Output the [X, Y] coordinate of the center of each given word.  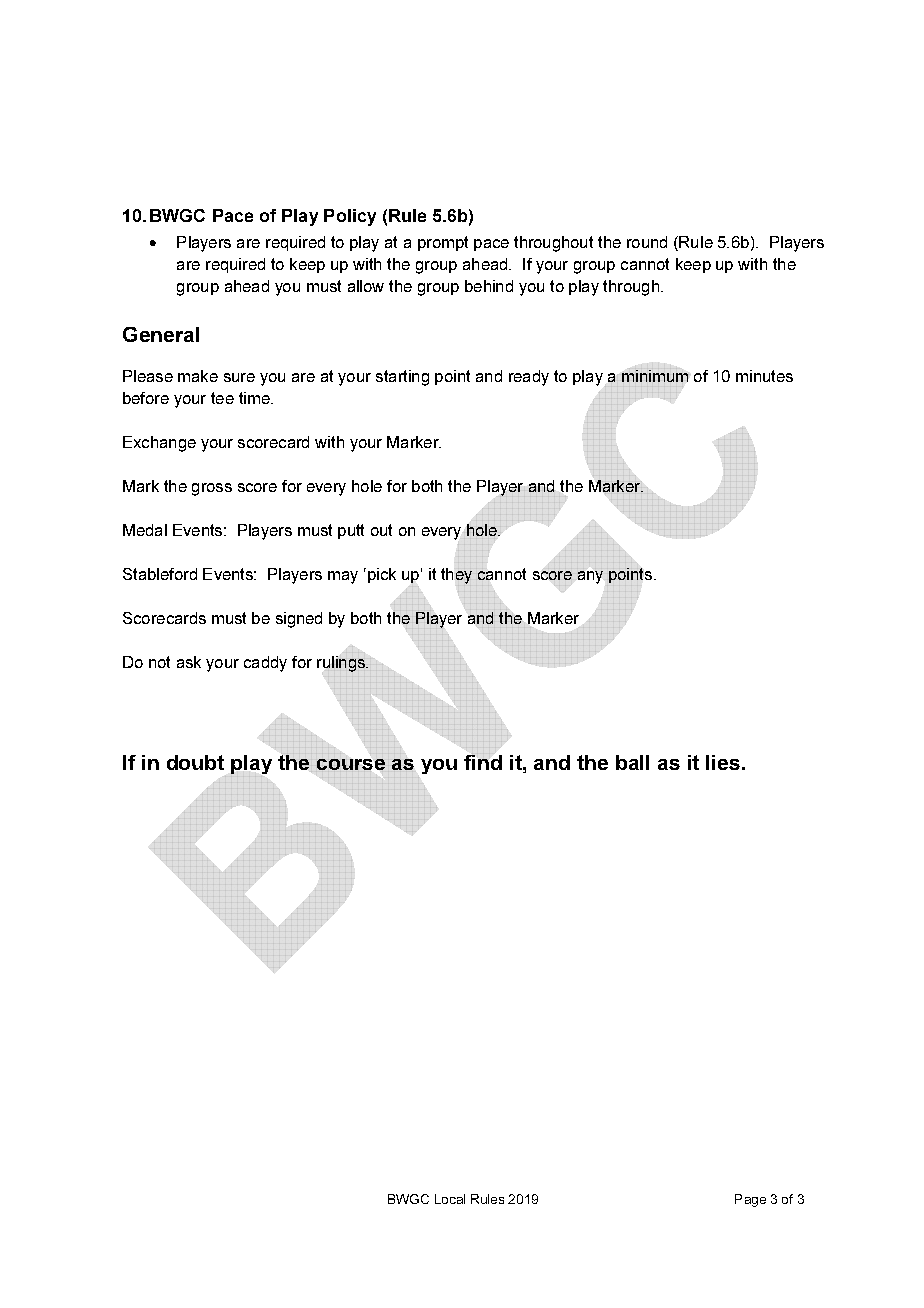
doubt [195, 762]
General [161, 334]
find [483, 761]
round [647, 242]
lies [723, 762]
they [456, 576]
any [590, 577]
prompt [443, 243]
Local [450, 1199]
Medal [145, 530]
